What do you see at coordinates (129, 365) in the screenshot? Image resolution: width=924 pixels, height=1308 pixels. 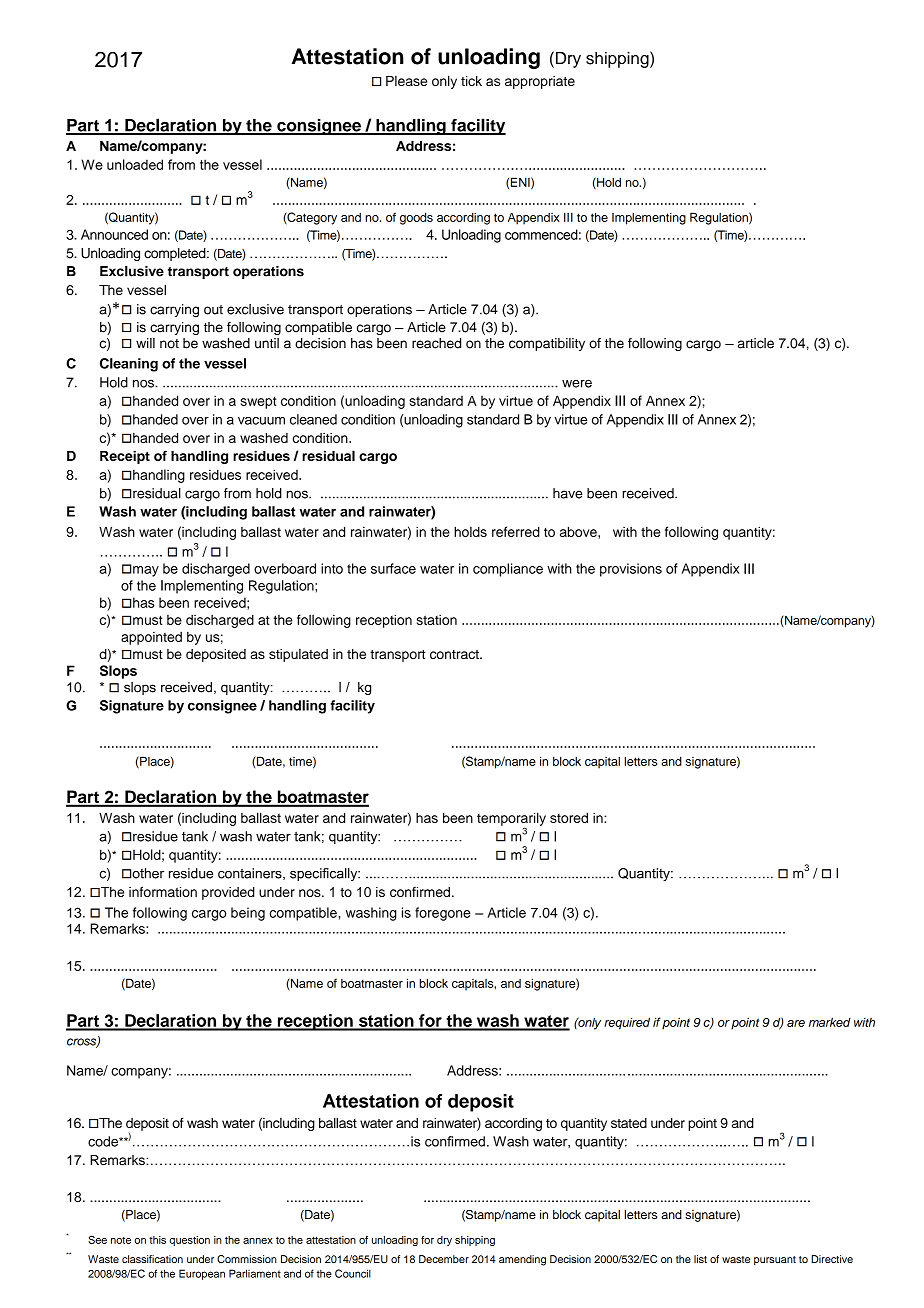 I see `Cleaning` at bounding box center [129, 365].
